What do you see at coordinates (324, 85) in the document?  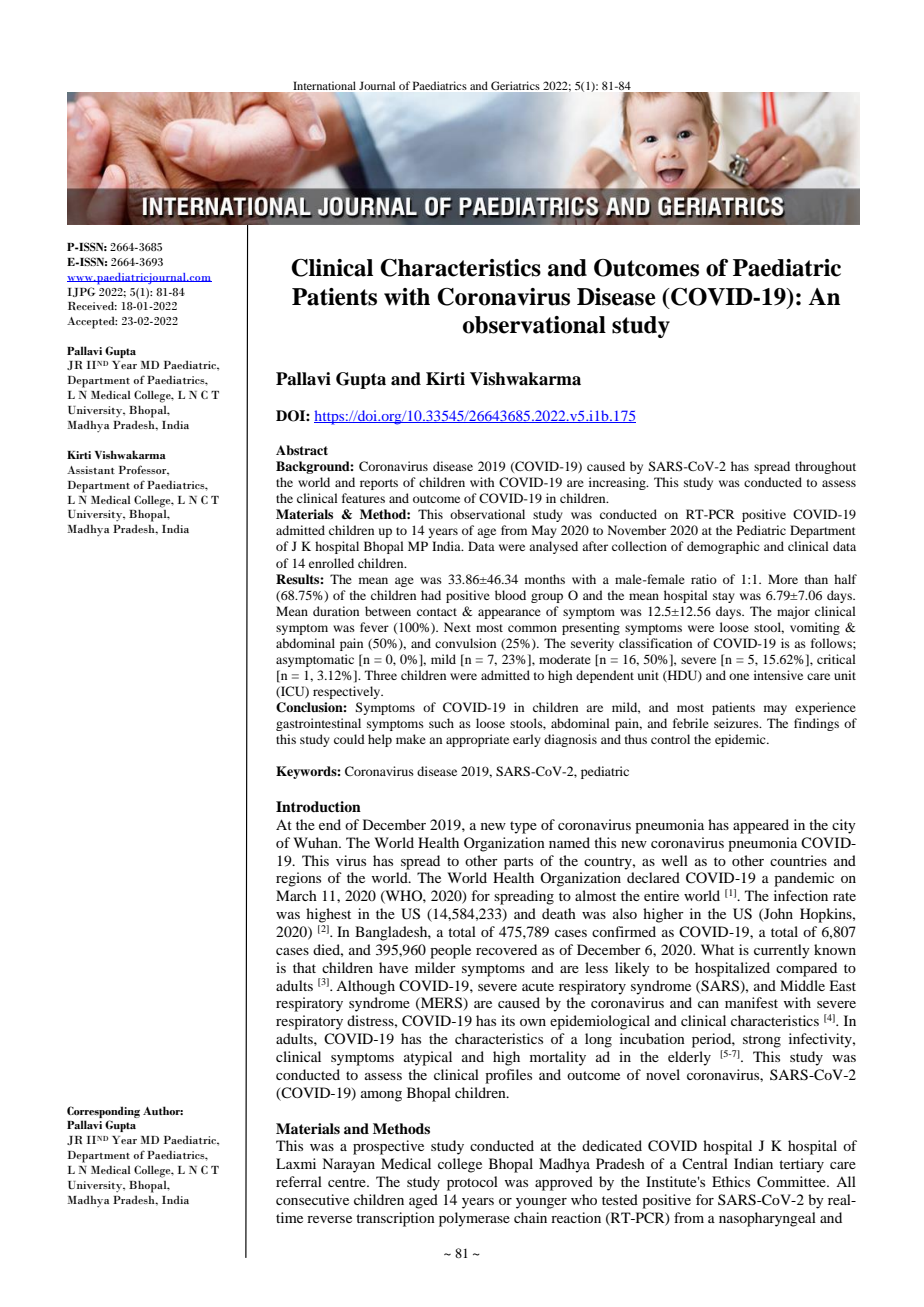 I see `International` at bounding box center [324, 85].
